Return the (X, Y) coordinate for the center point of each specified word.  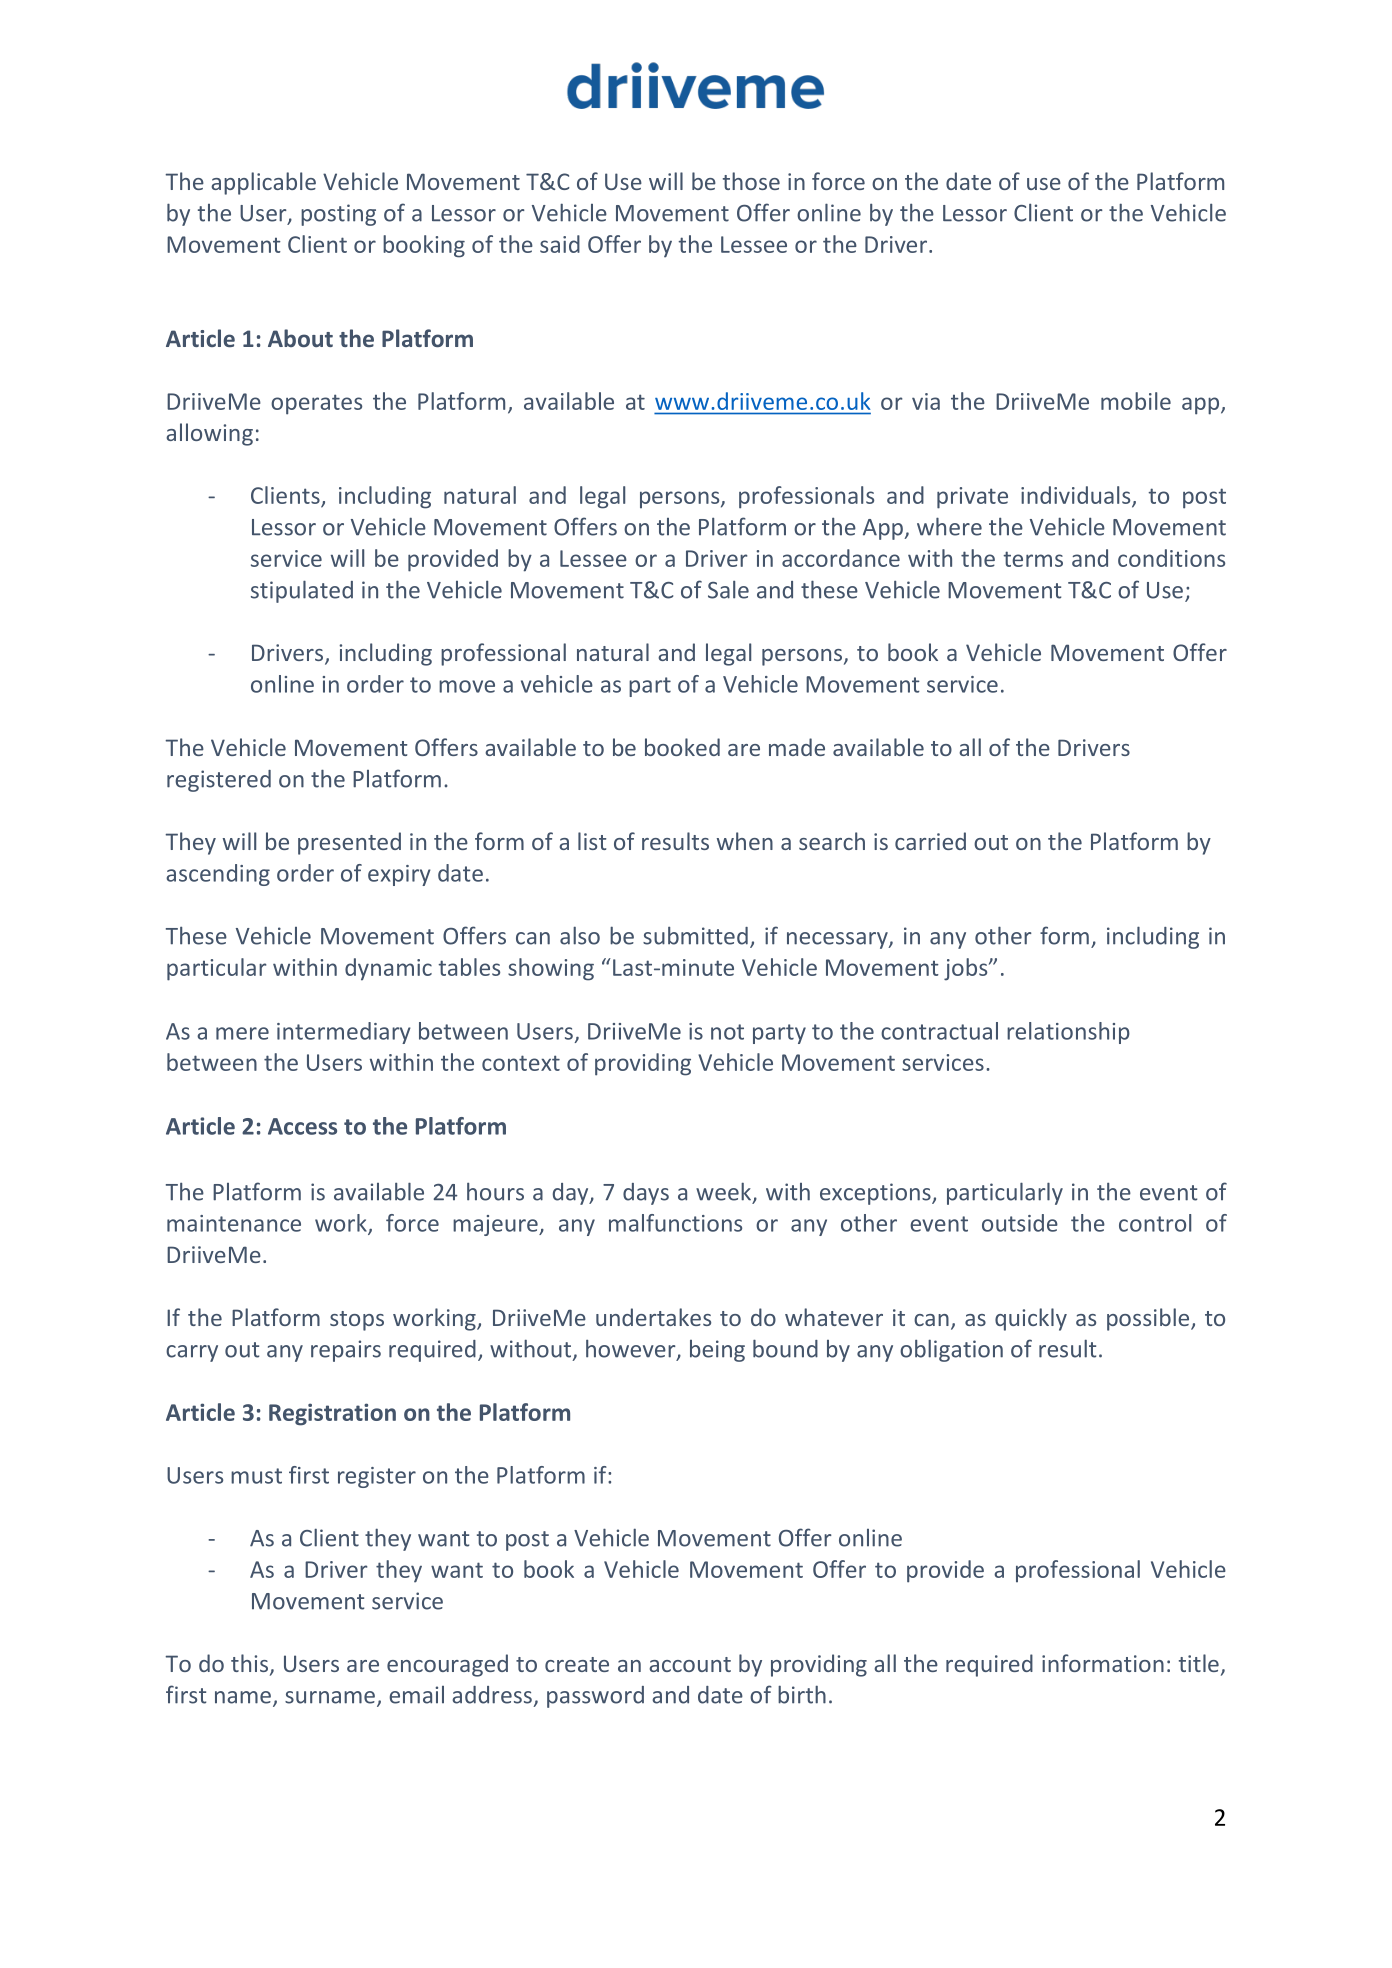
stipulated (302, 591)
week (725, 1192)
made (797, 747)
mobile (1136, 401)
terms (1033, 559)
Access (302, 1126)
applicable (263, 183)
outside (1020, 1223)
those (751, 181)
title (1199, 1663)
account (690, 1664)
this (251, 1664)
